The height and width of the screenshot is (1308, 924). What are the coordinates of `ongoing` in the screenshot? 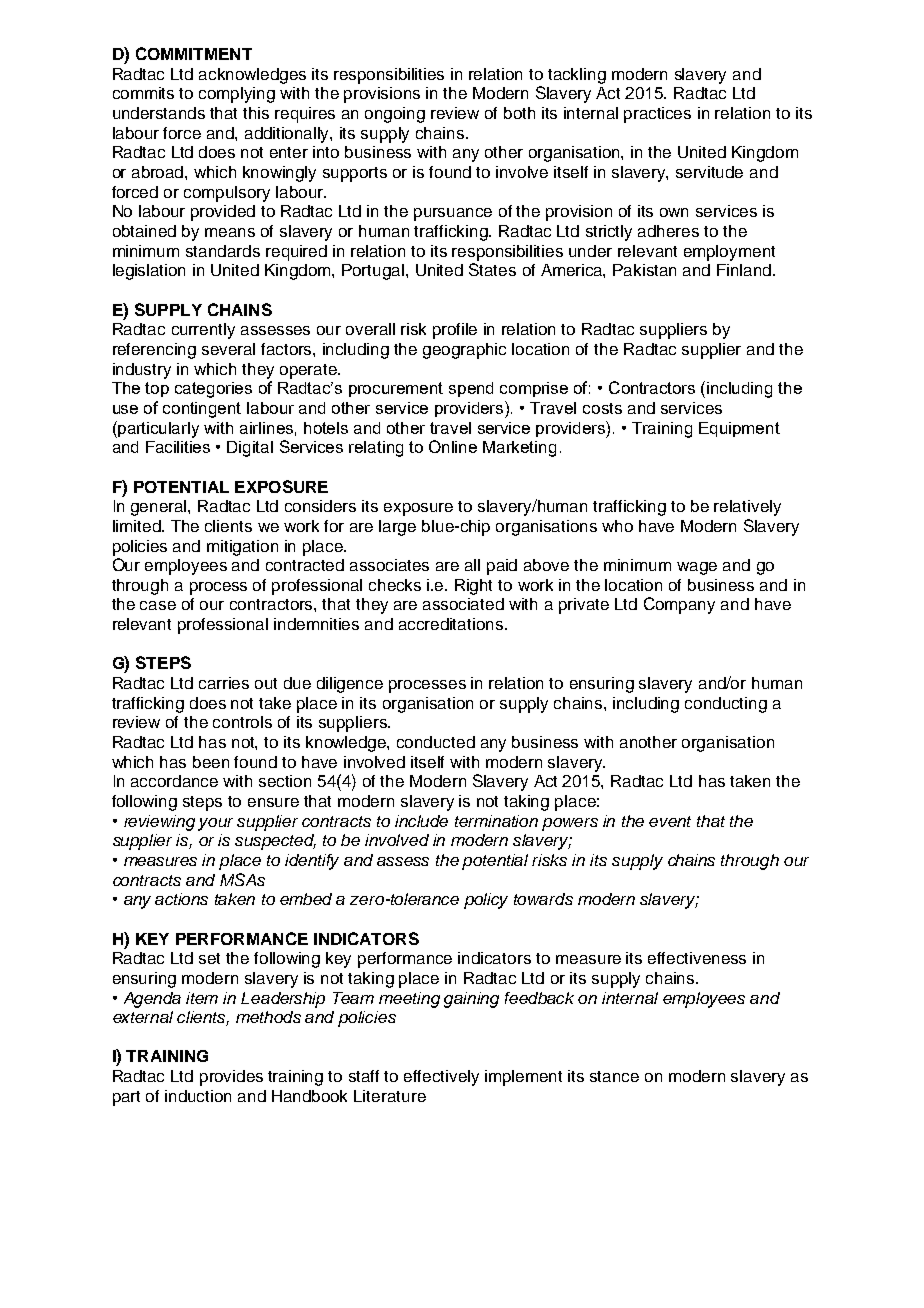 It's located at (395, 115).
